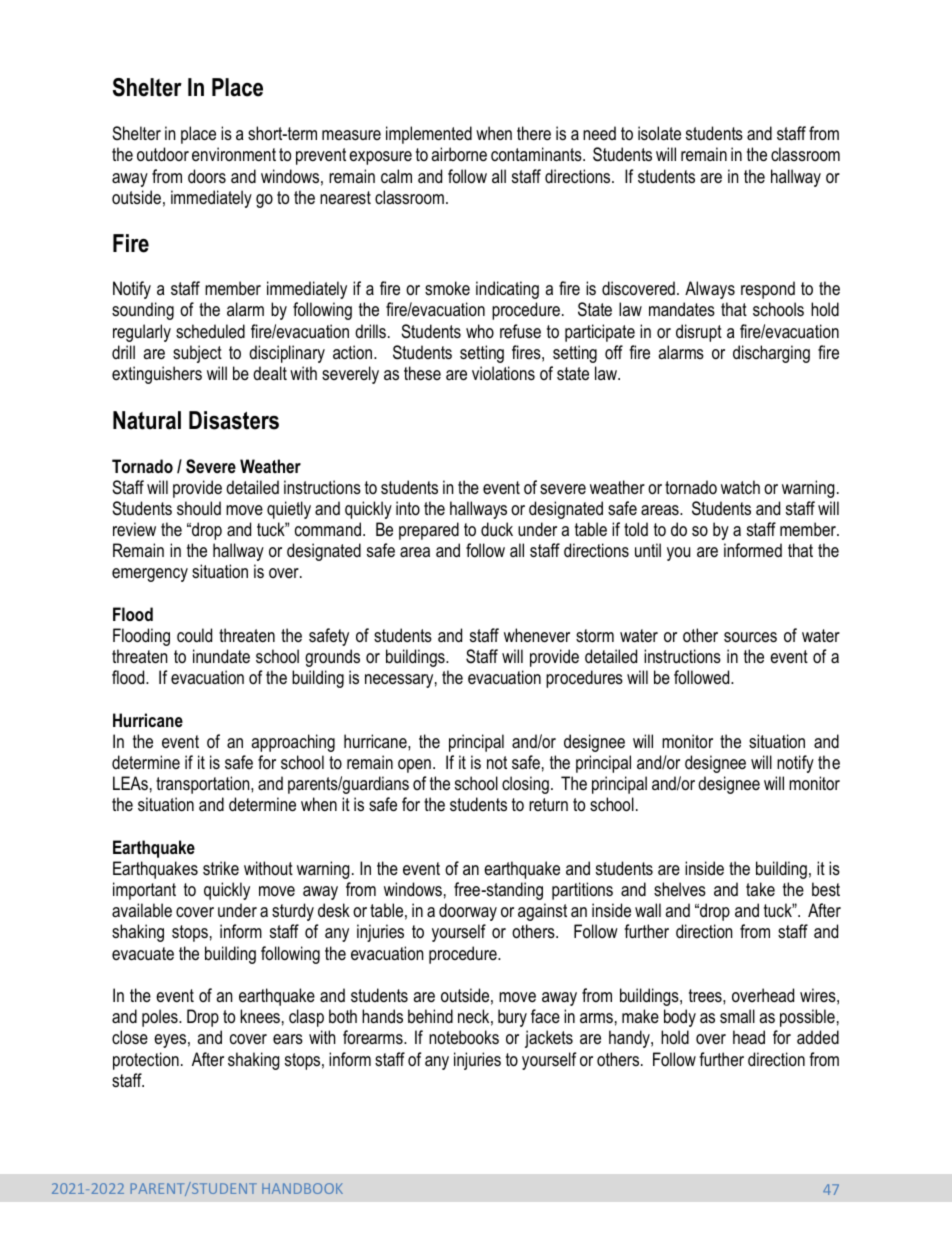 This screenshot has width=952, height=1233. I want to click on strike, so click(221, 868).
